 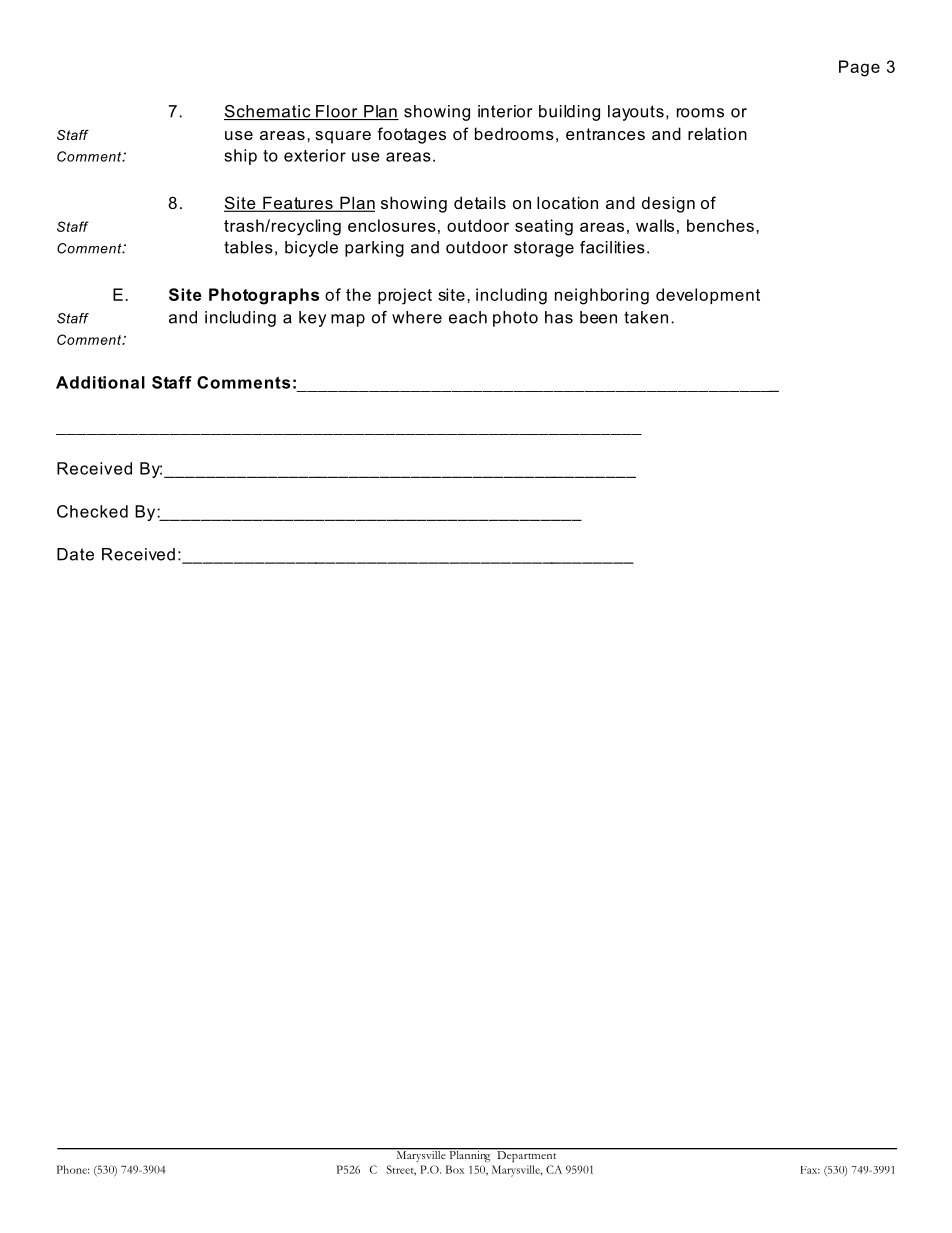 What do you see at coordinates (717, 133) in the page?
I see `relation` at bounding box center [717, 133].
